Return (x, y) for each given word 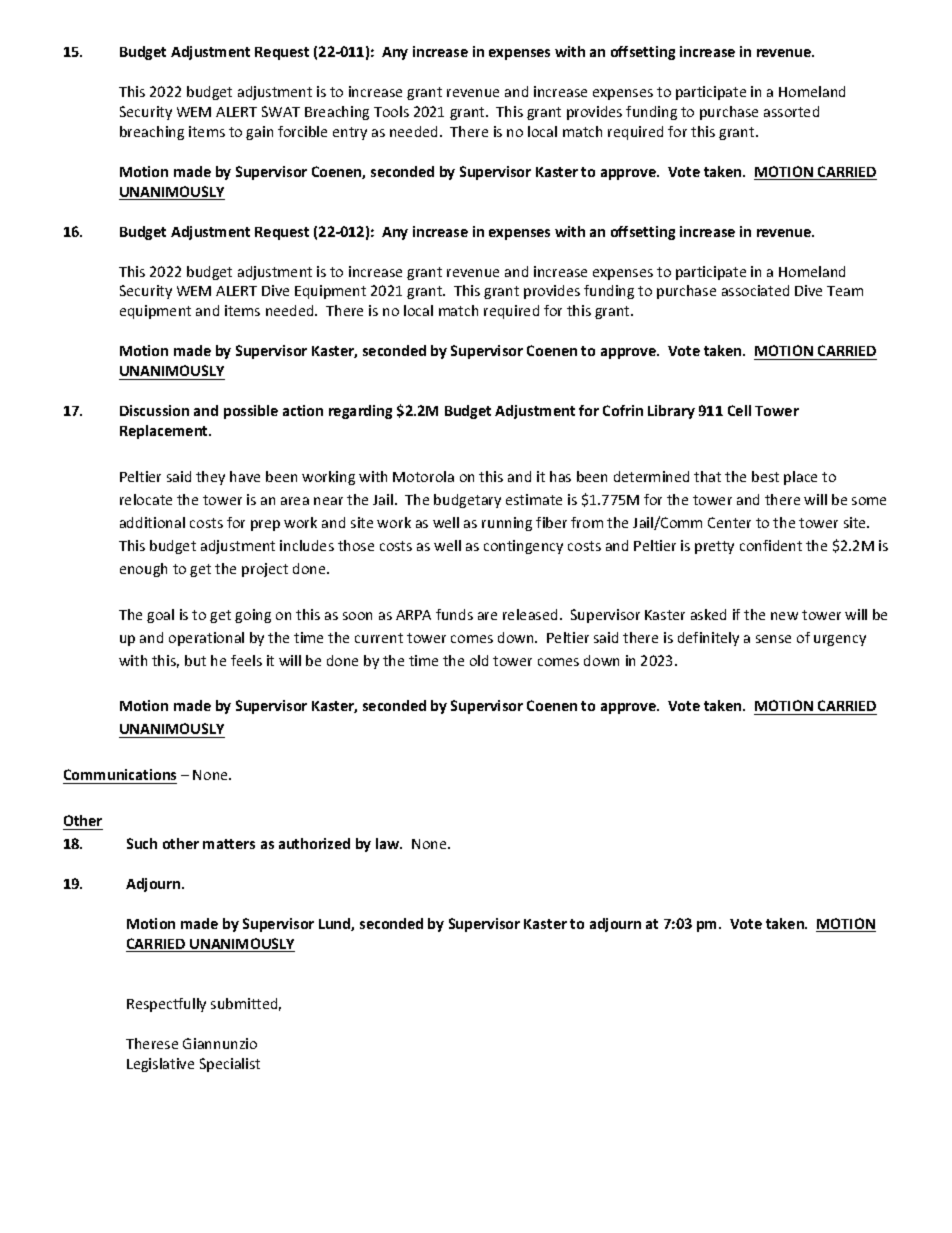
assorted (791, 111)
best (765, 476)
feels (246, 660)
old (479, 660)
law (389, 843)
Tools (391, 111)
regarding (360, 412)
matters (229, 844)
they (210, 478)
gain (259, 133)
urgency (840, 640)
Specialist (230, 1065)
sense (773, 639)
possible (251, 412)
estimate (534, 499)
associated (755, 290)
